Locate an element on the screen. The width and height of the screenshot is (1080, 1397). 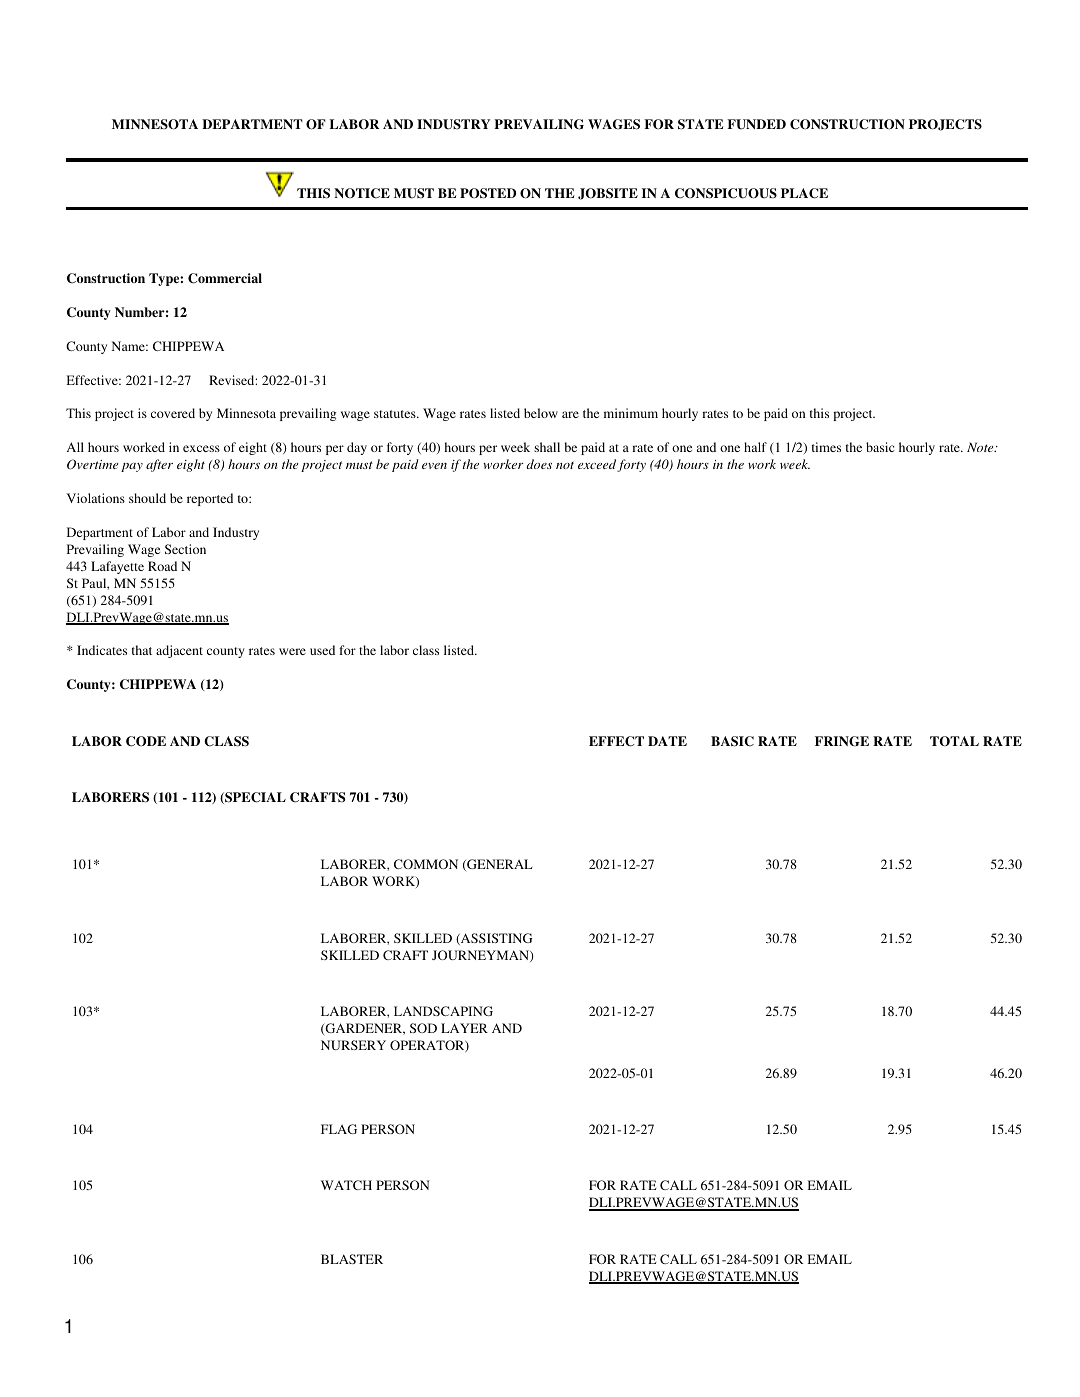
does is located at coordinates (539, 464).
